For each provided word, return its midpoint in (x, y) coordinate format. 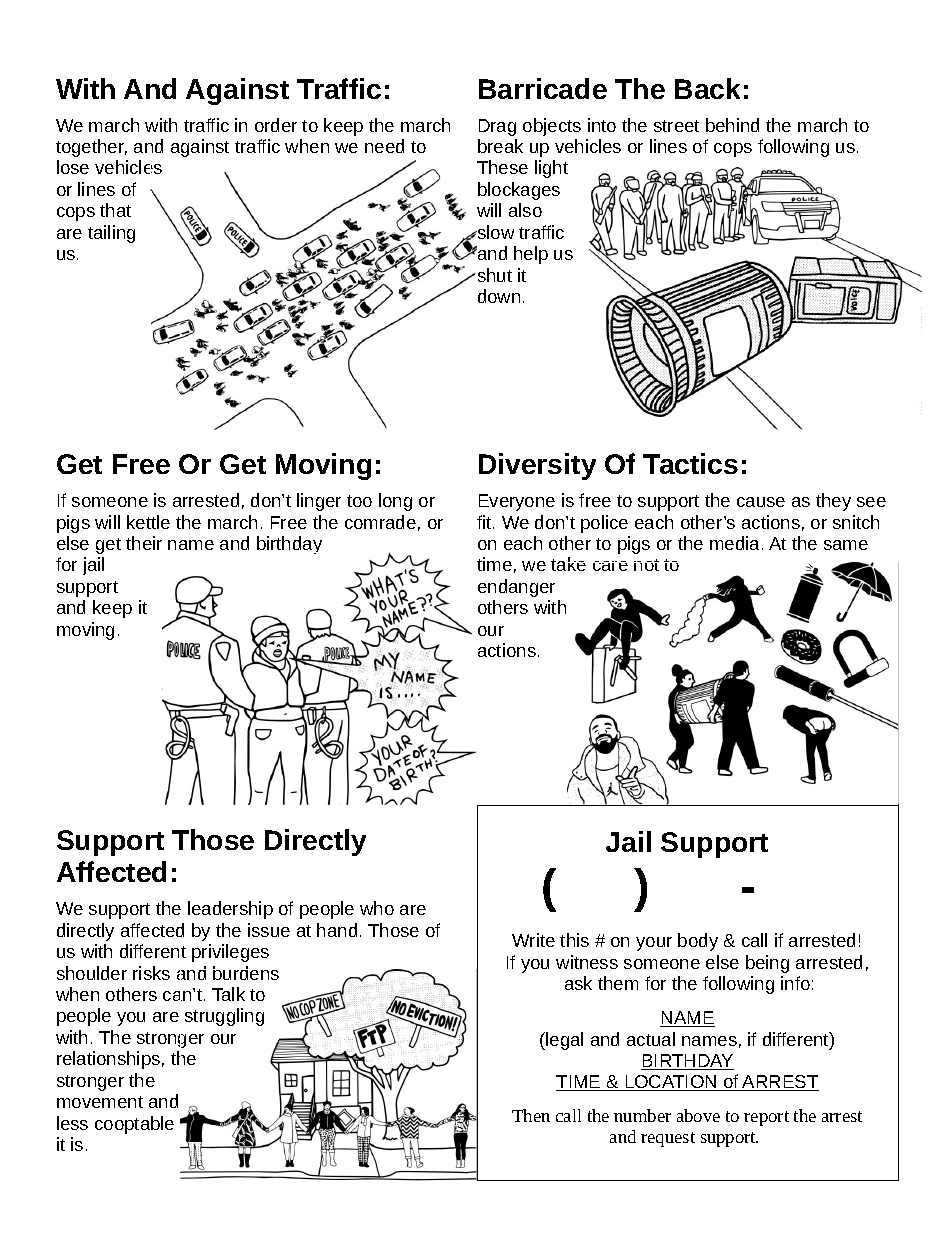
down (499, 296)
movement (100, 1102)
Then (531, 1115)
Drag (497, 127)
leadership (230, 910)
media (736, 543)
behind (732, 125)
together (91, 148)
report (766, 1118)
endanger (516, 588)
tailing (111, 234)
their (144, 543)
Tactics (690, 463)
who (377, 908)
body (698, 942)
